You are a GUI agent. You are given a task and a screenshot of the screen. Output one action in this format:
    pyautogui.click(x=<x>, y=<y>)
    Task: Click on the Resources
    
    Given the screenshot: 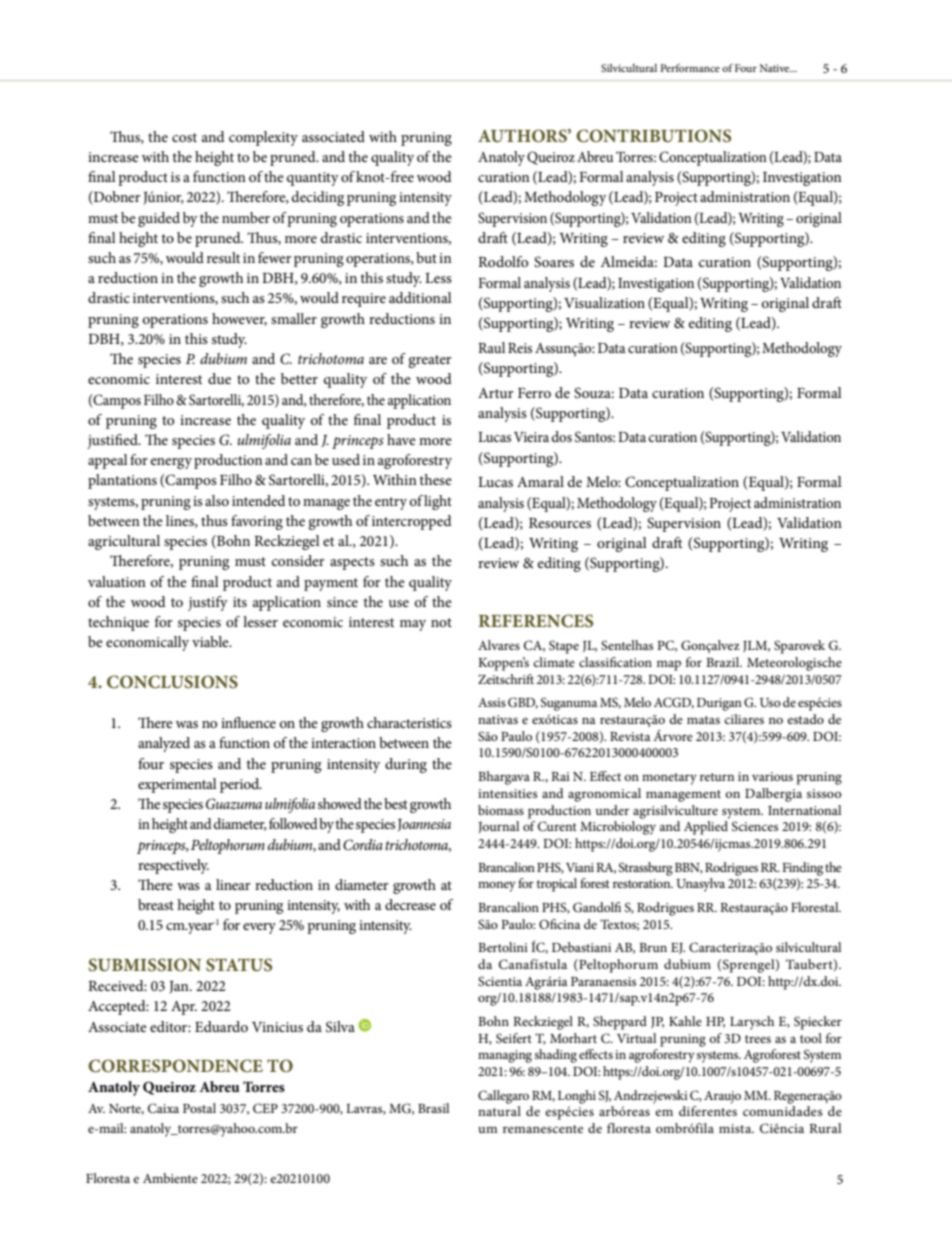 What is the action you would take?
    pyautogui.click(x=560, y=523)
